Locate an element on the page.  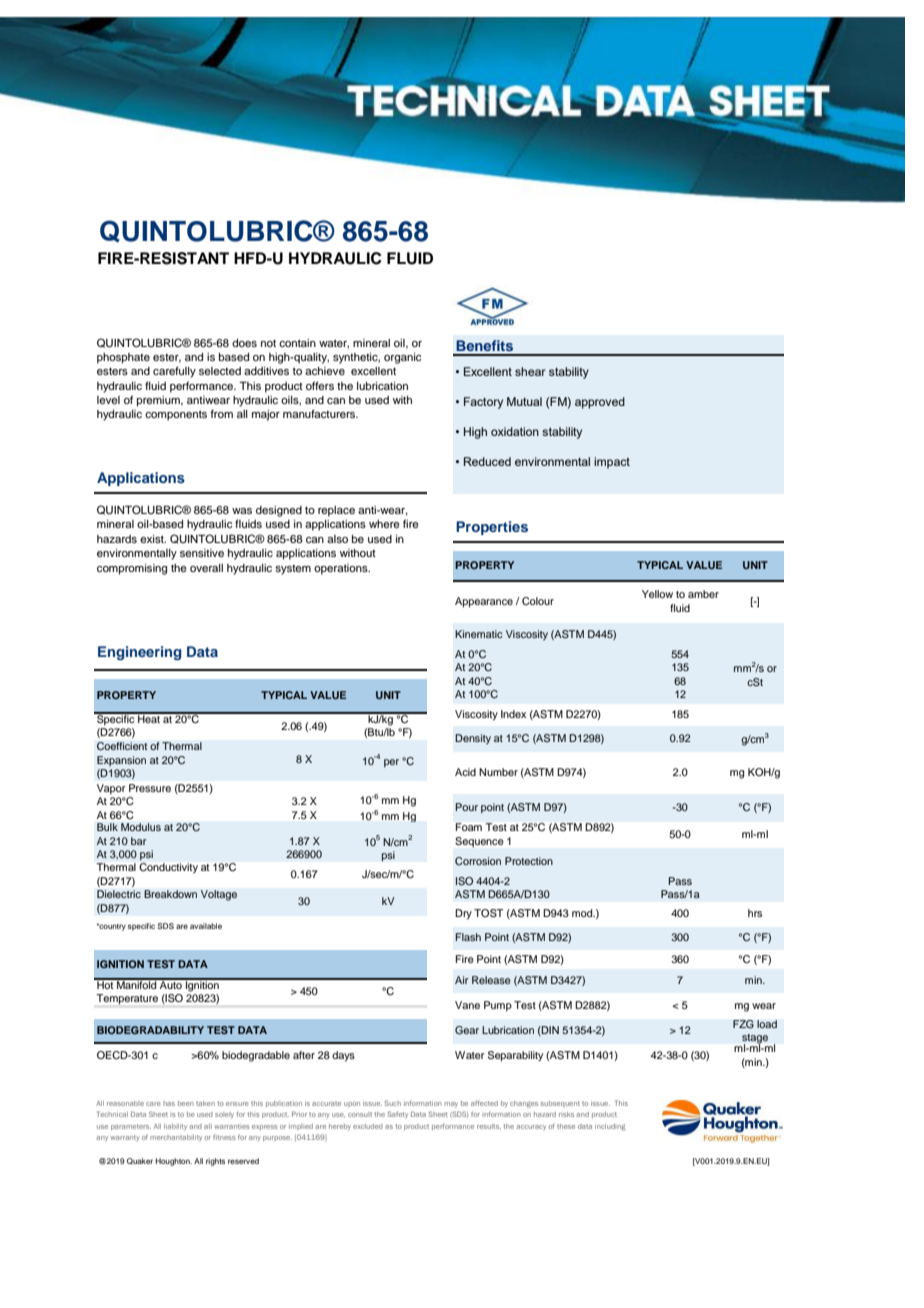
including is located at coordinates (610, 1127).
